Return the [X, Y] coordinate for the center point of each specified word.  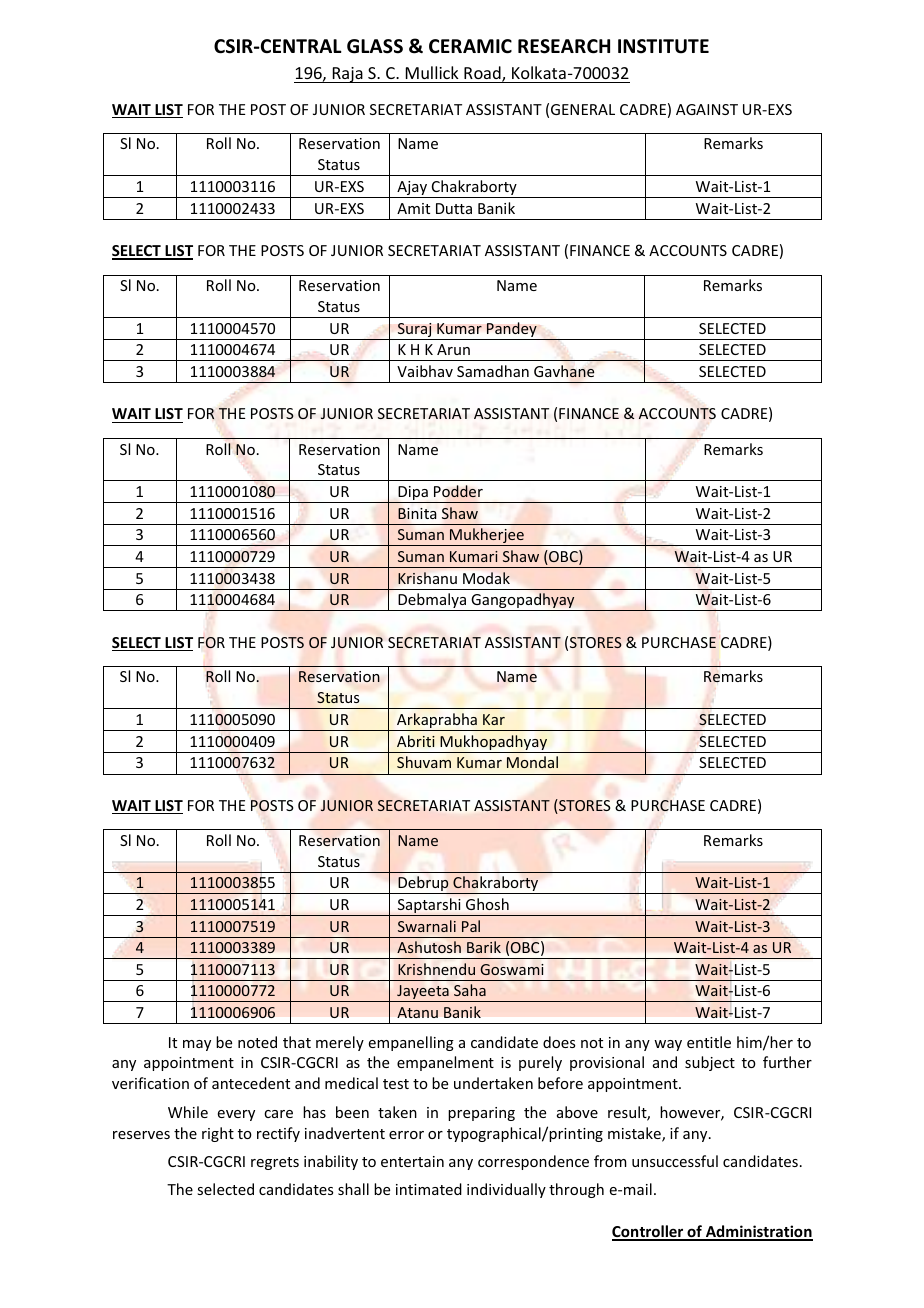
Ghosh [487, 904]
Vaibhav [425, 371]
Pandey [512, 331]
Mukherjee [487, 537]
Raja [347, 75]
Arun [453, 349]
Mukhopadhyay [494, 744]
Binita [417, 513]
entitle [709, 1042]
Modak [486, 578]
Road [483, 74]
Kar [494, 719]
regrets [275, 1163]
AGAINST [707, 109]
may [197, 1045]
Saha [470, 990]
